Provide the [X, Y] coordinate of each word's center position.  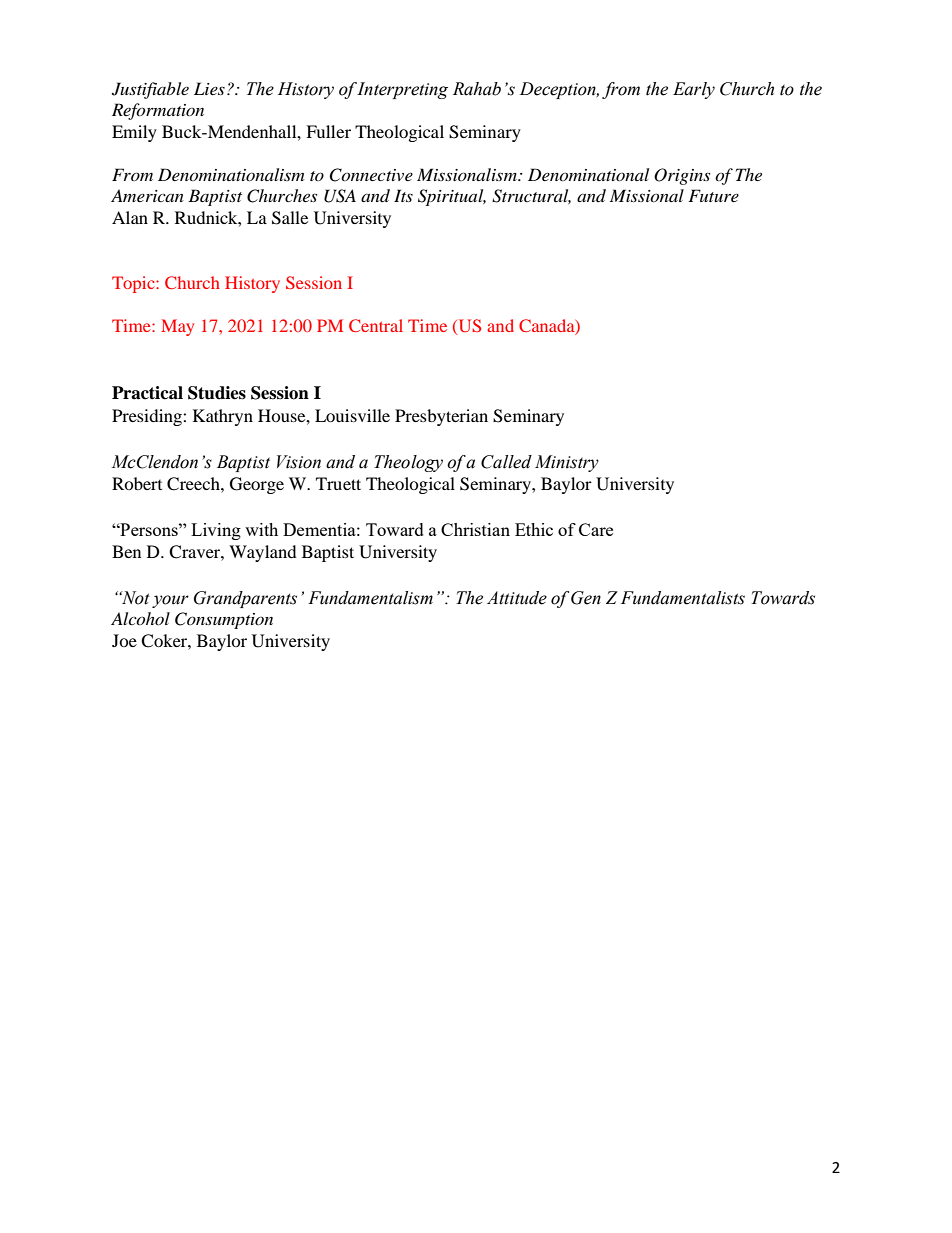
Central [376, 325]
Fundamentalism [370, 598]
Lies [209, 88]
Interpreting [402, 90]
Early [694, 90]
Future [713, 195]
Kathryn [223, 417]
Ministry [567, 463]
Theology [408, 463]
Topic [134, 284]
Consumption [224, 620]
